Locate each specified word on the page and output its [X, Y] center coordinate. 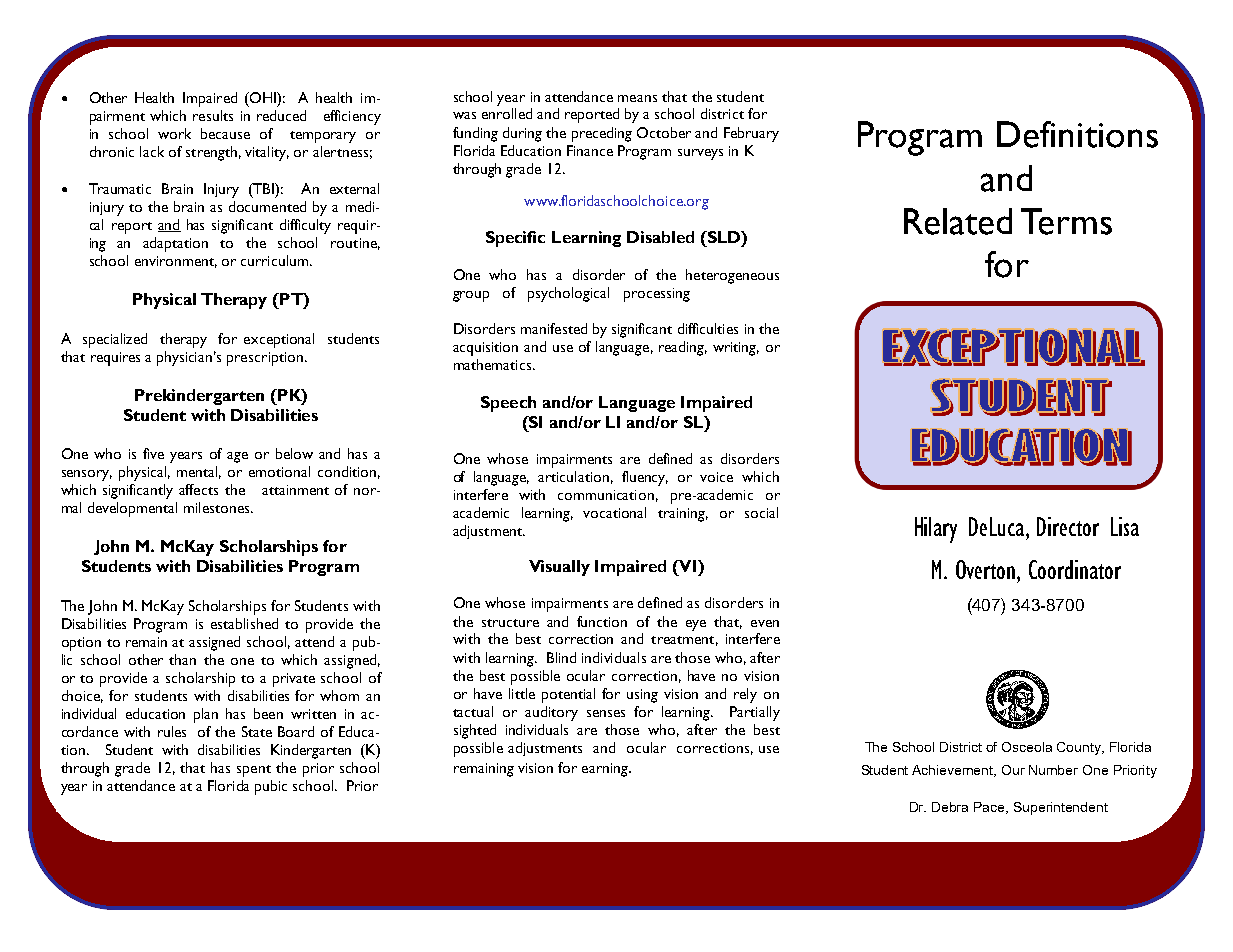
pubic [271, 787]
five [153, 453]
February [751, 134]
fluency [645, 478]
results [213, 115]
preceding [602, 134]
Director [1068, 526]
